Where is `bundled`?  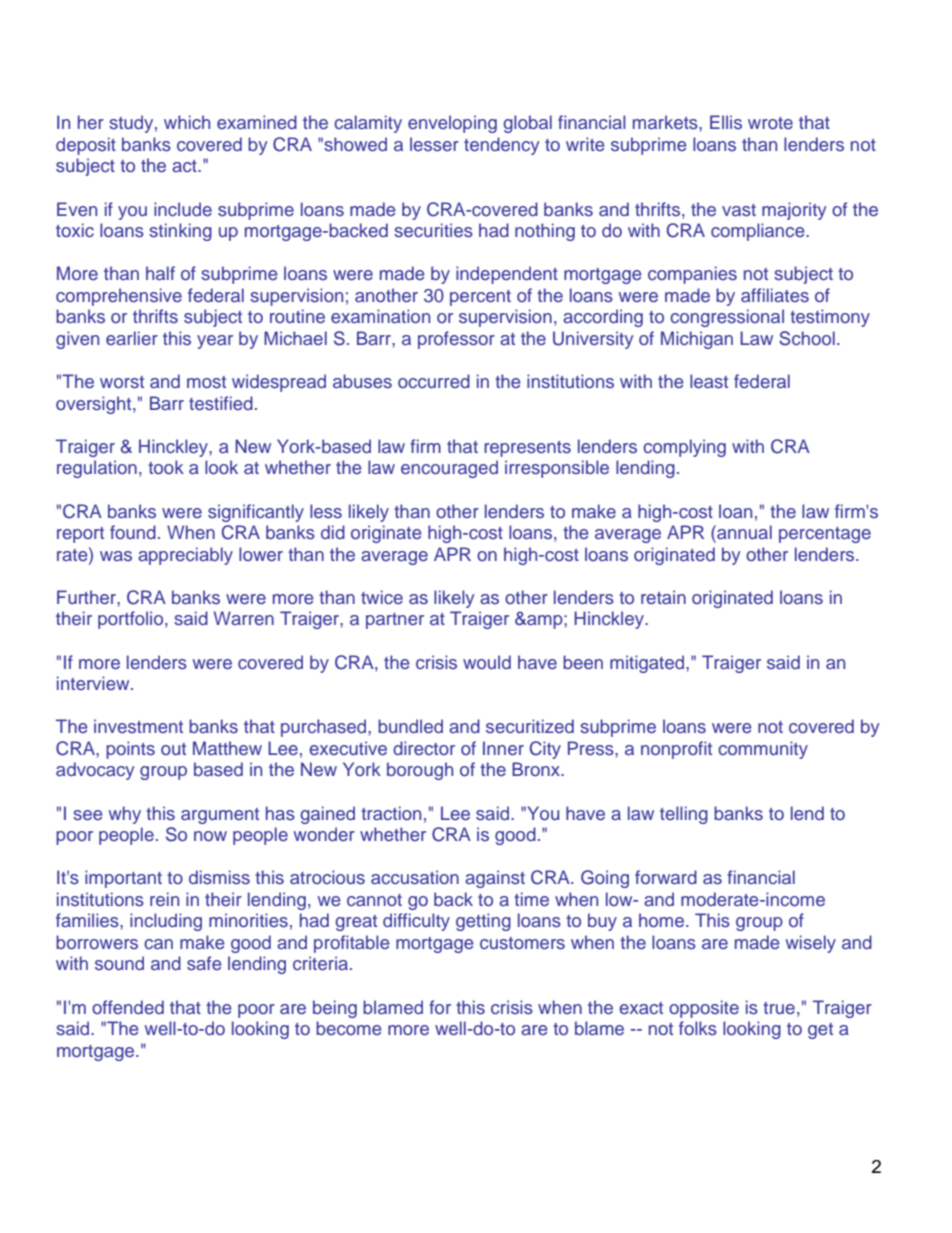
bundled is located at coordinates (410, 726).
